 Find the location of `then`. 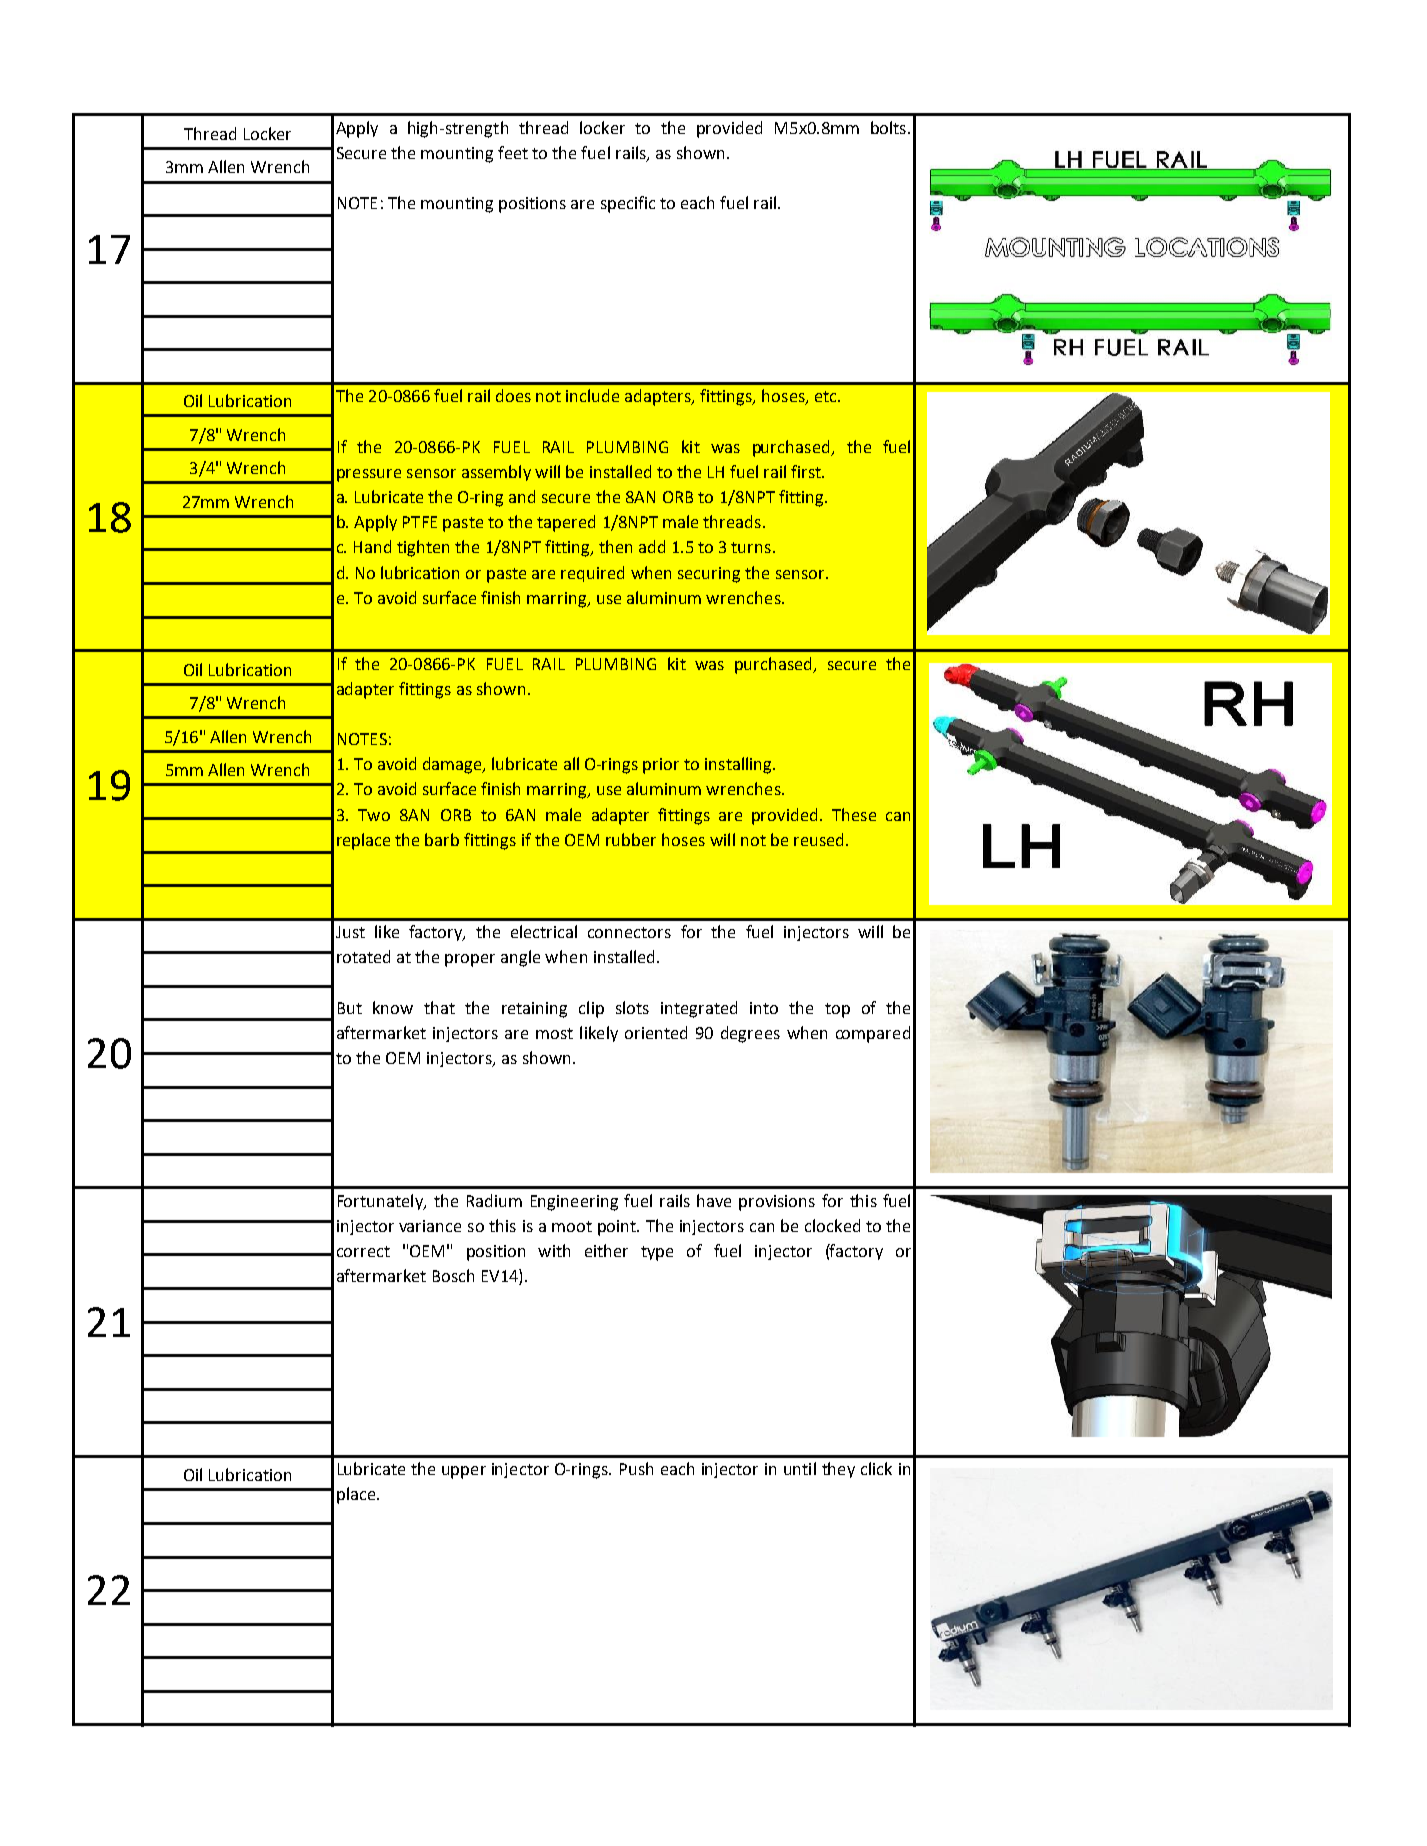

then is located at coordinates (615, 546).
